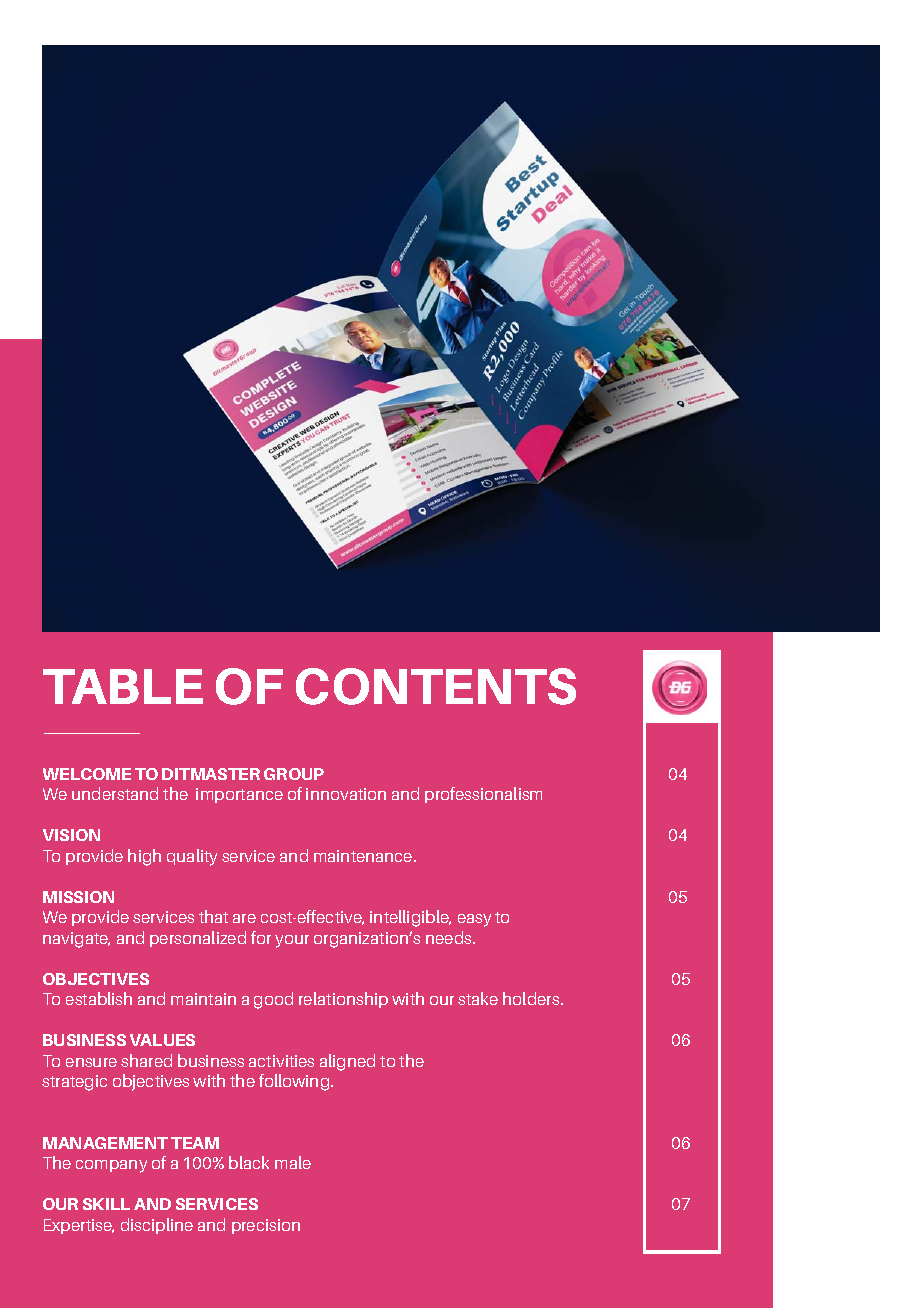  What do you see at coordinates (346, 794) in the screenshot?
I see `innovation` at bounding box center [346, 794].
